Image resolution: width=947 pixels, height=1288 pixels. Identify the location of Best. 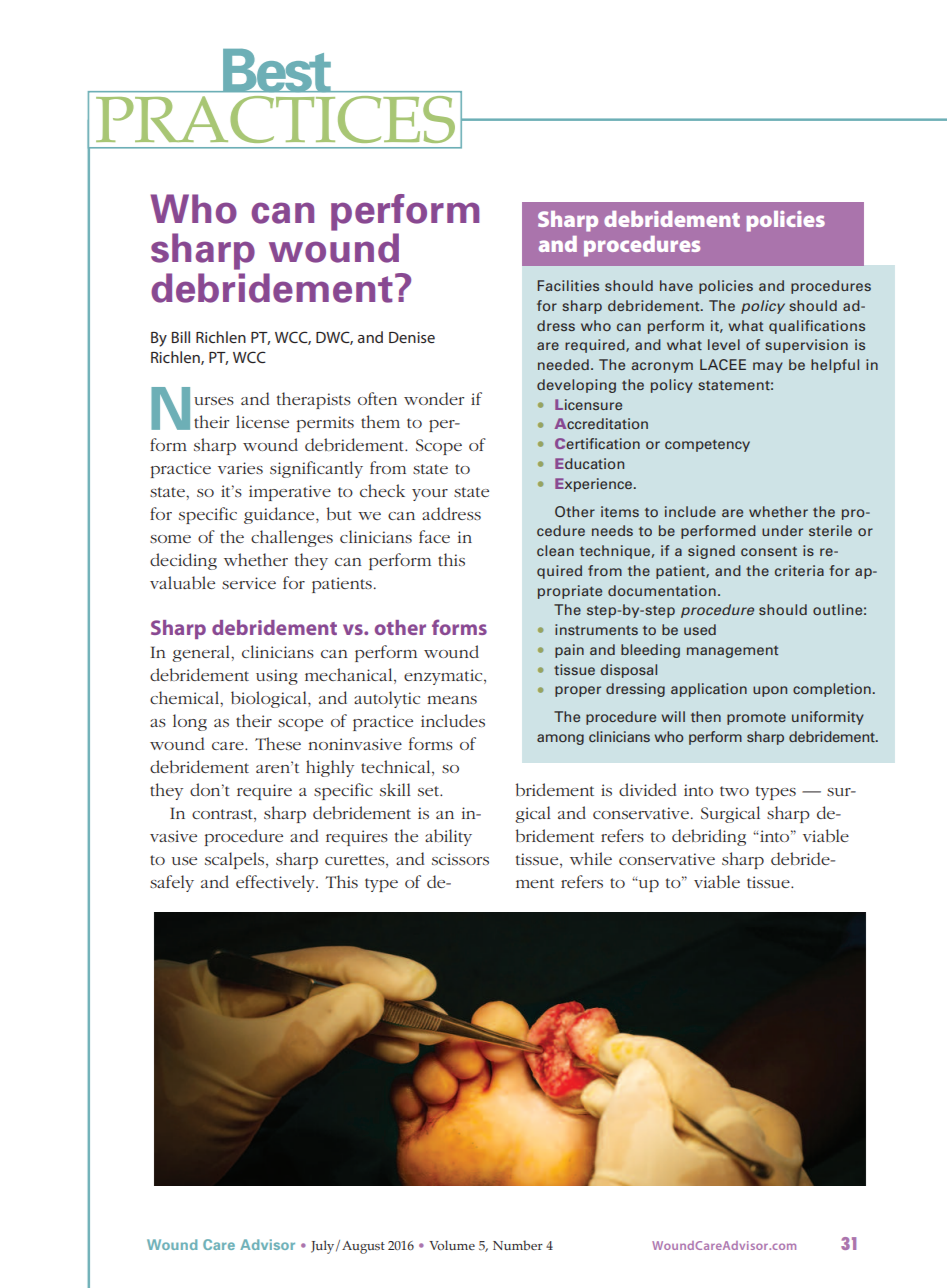
(277, 71).
